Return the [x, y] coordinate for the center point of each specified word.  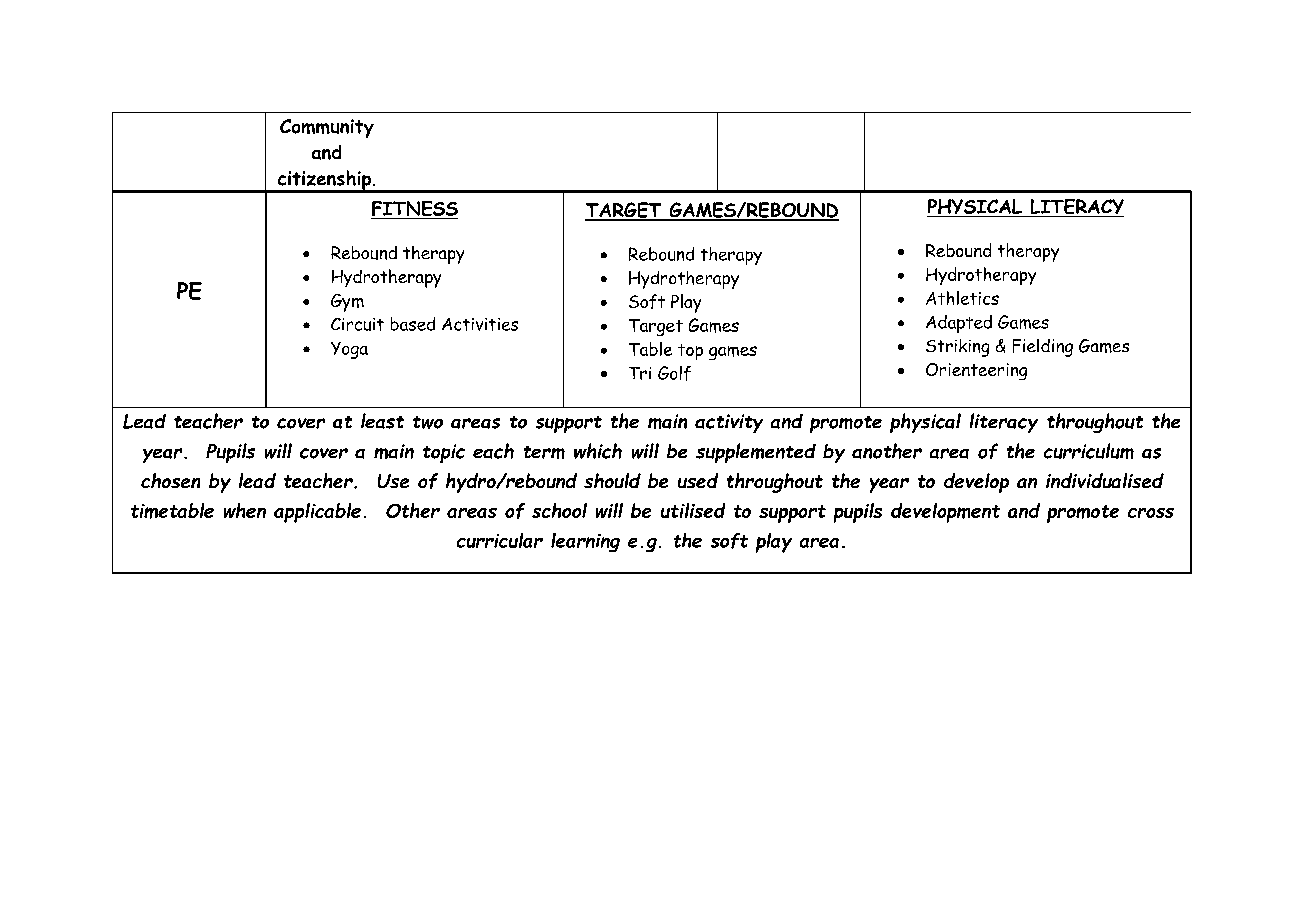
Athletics [962, 298]
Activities [480, 324]
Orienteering [976, 371]
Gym [347, 303]
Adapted [959, 324]
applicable [317, 513]
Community [327, 128]
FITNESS [414, 210]
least [382, 421]
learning [585, 542]
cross [1151, 513]
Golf [674, 373]
